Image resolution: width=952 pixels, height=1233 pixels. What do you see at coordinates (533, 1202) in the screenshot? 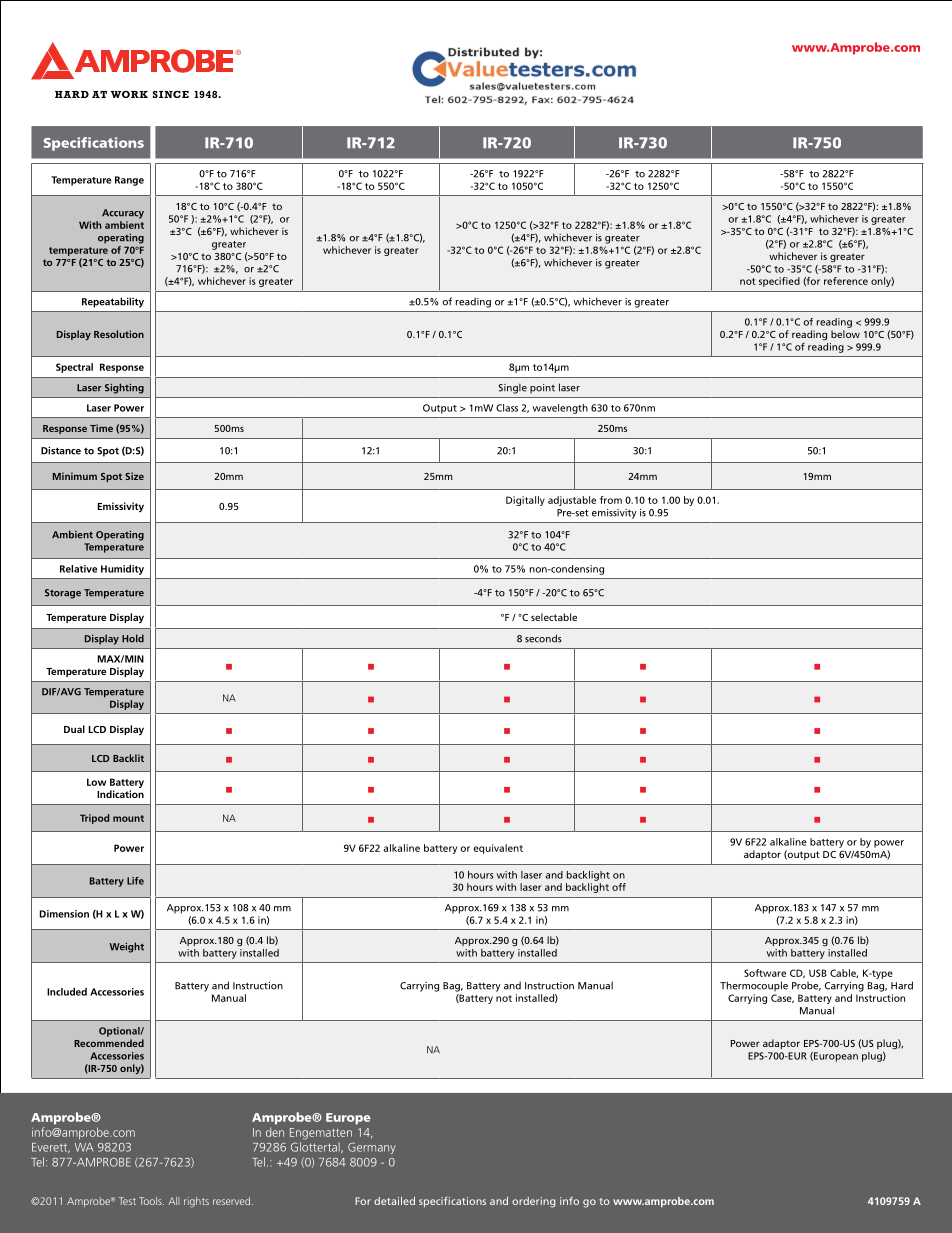
I see `ordering` at bounding box center [533, 1202].
